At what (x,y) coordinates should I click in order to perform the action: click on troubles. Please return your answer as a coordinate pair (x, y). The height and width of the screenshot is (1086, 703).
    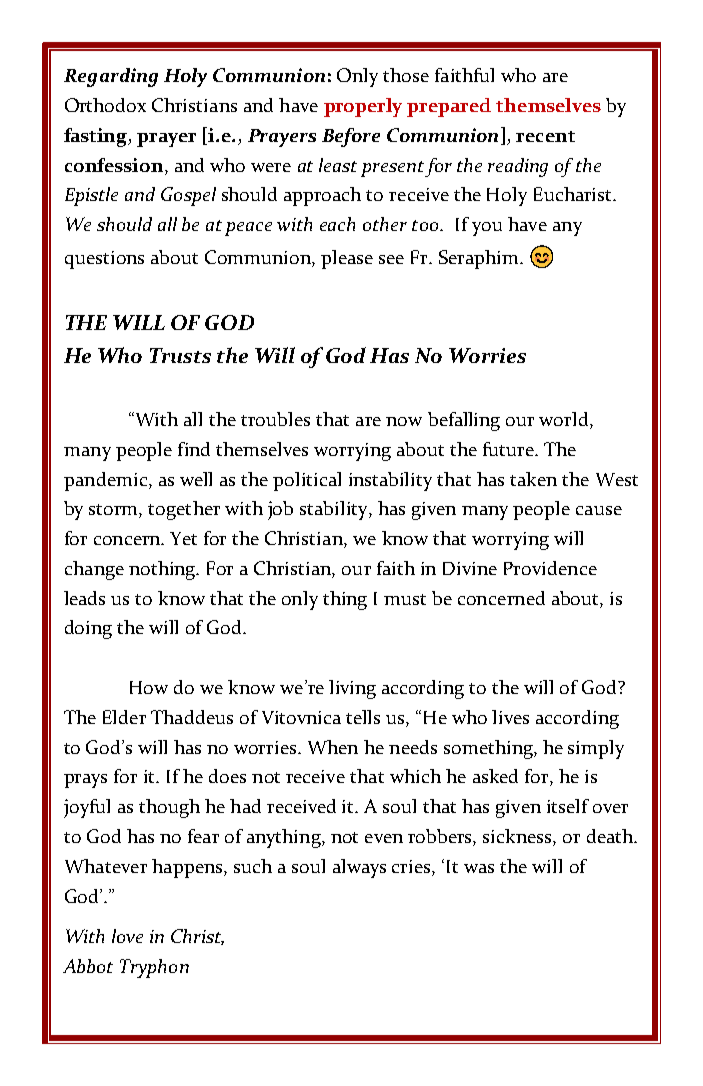
    Looking at the image, I should click on (275, 419).
